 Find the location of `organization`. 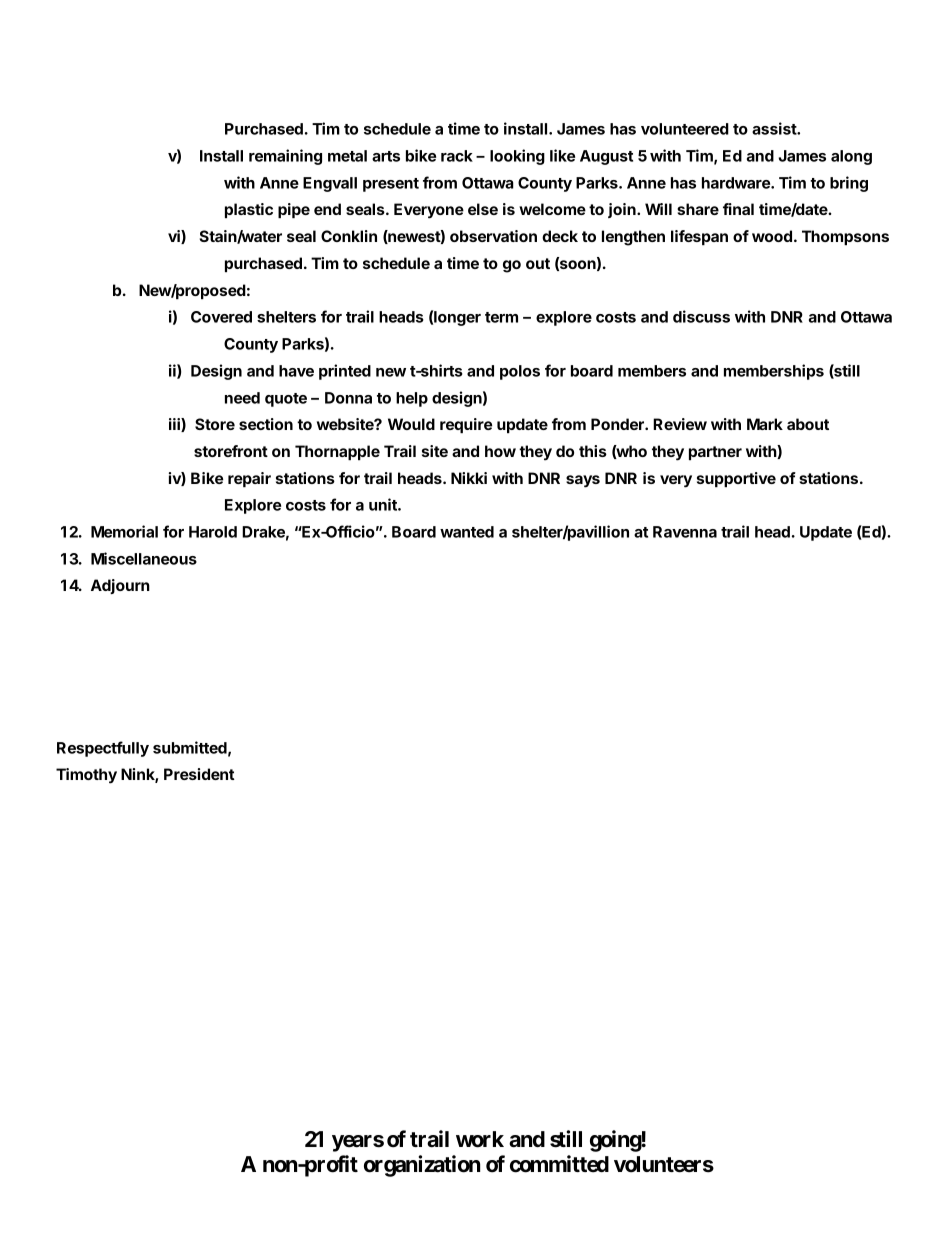

organization is located at coordinates (422, 1166).
